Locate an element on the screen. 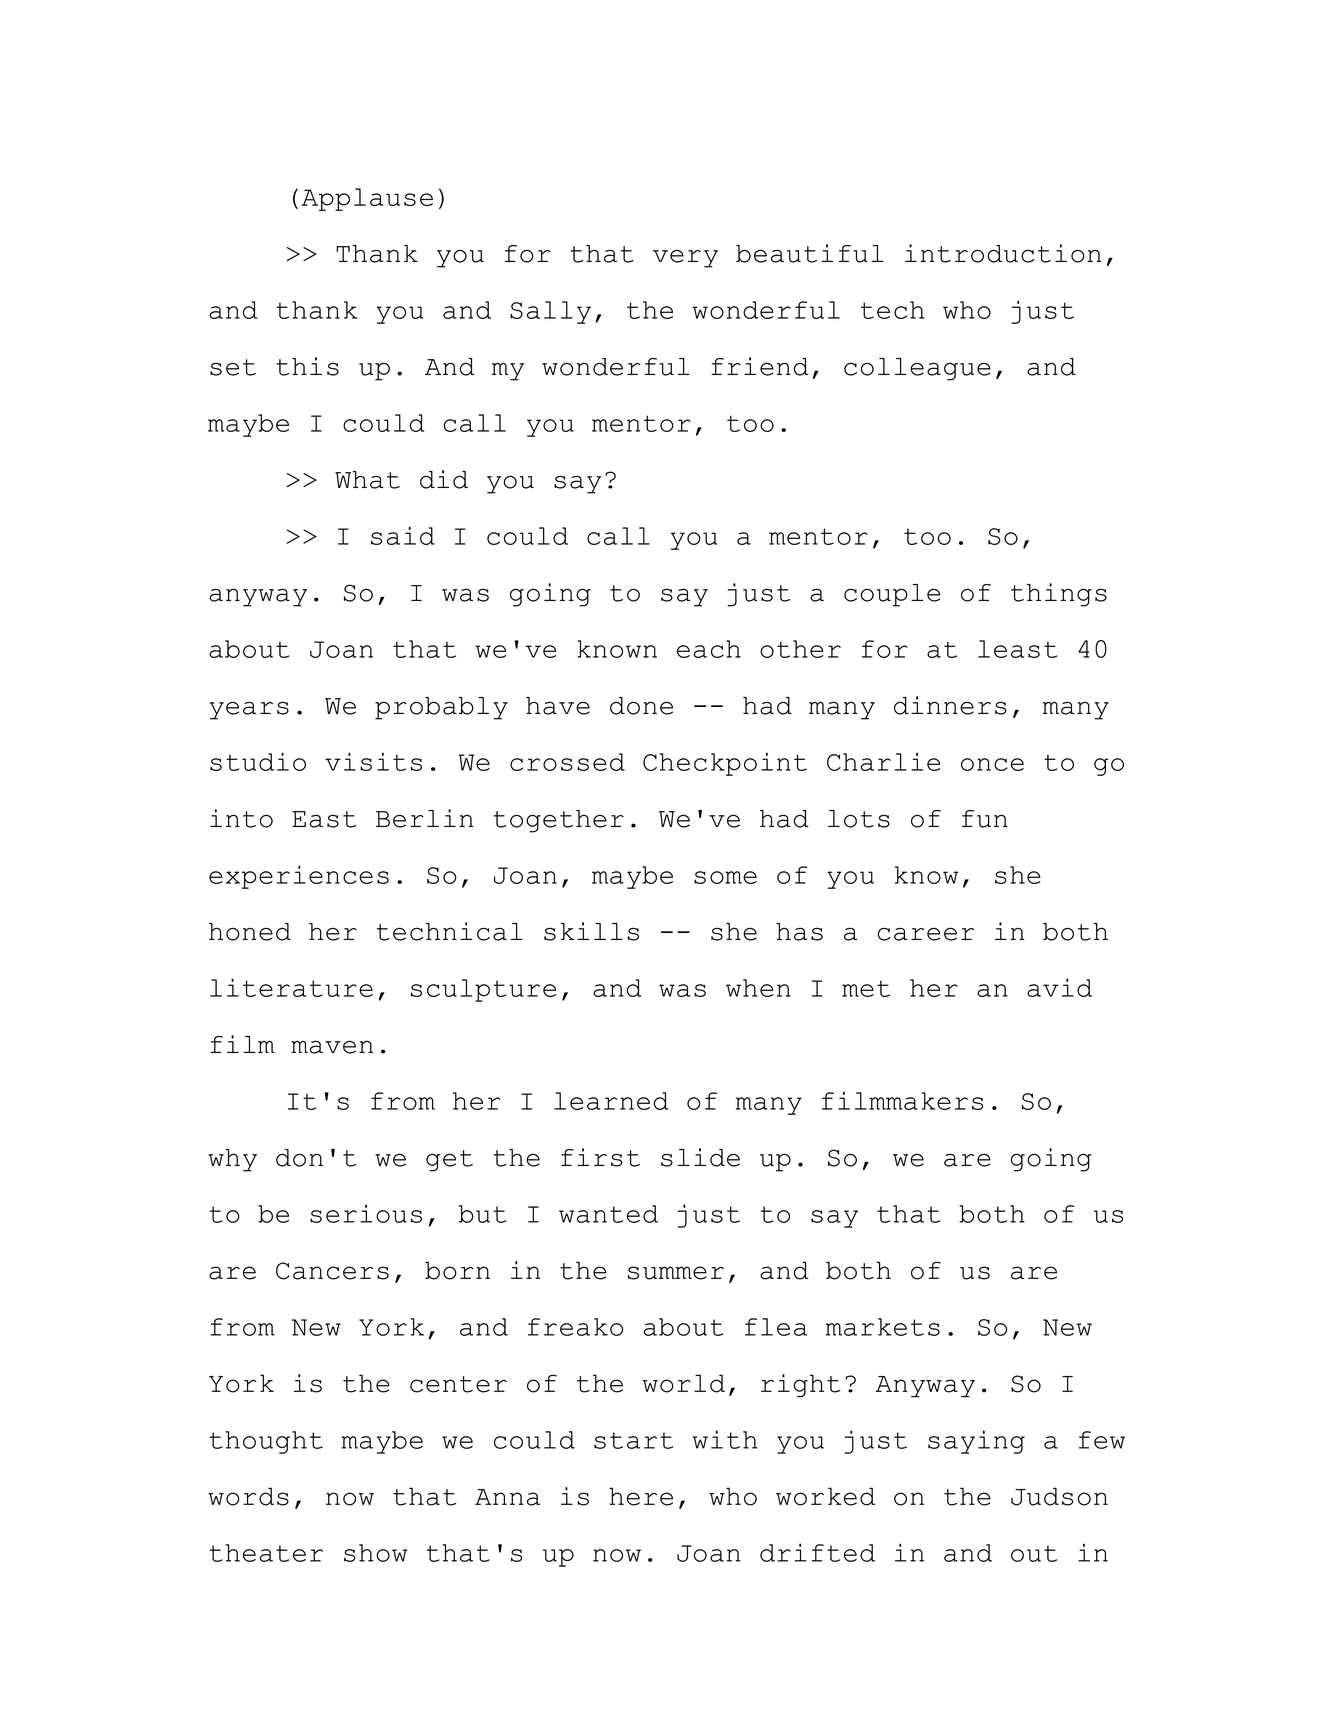 The image size is (1340, 1734). very is located at coordinates (685, 258).
